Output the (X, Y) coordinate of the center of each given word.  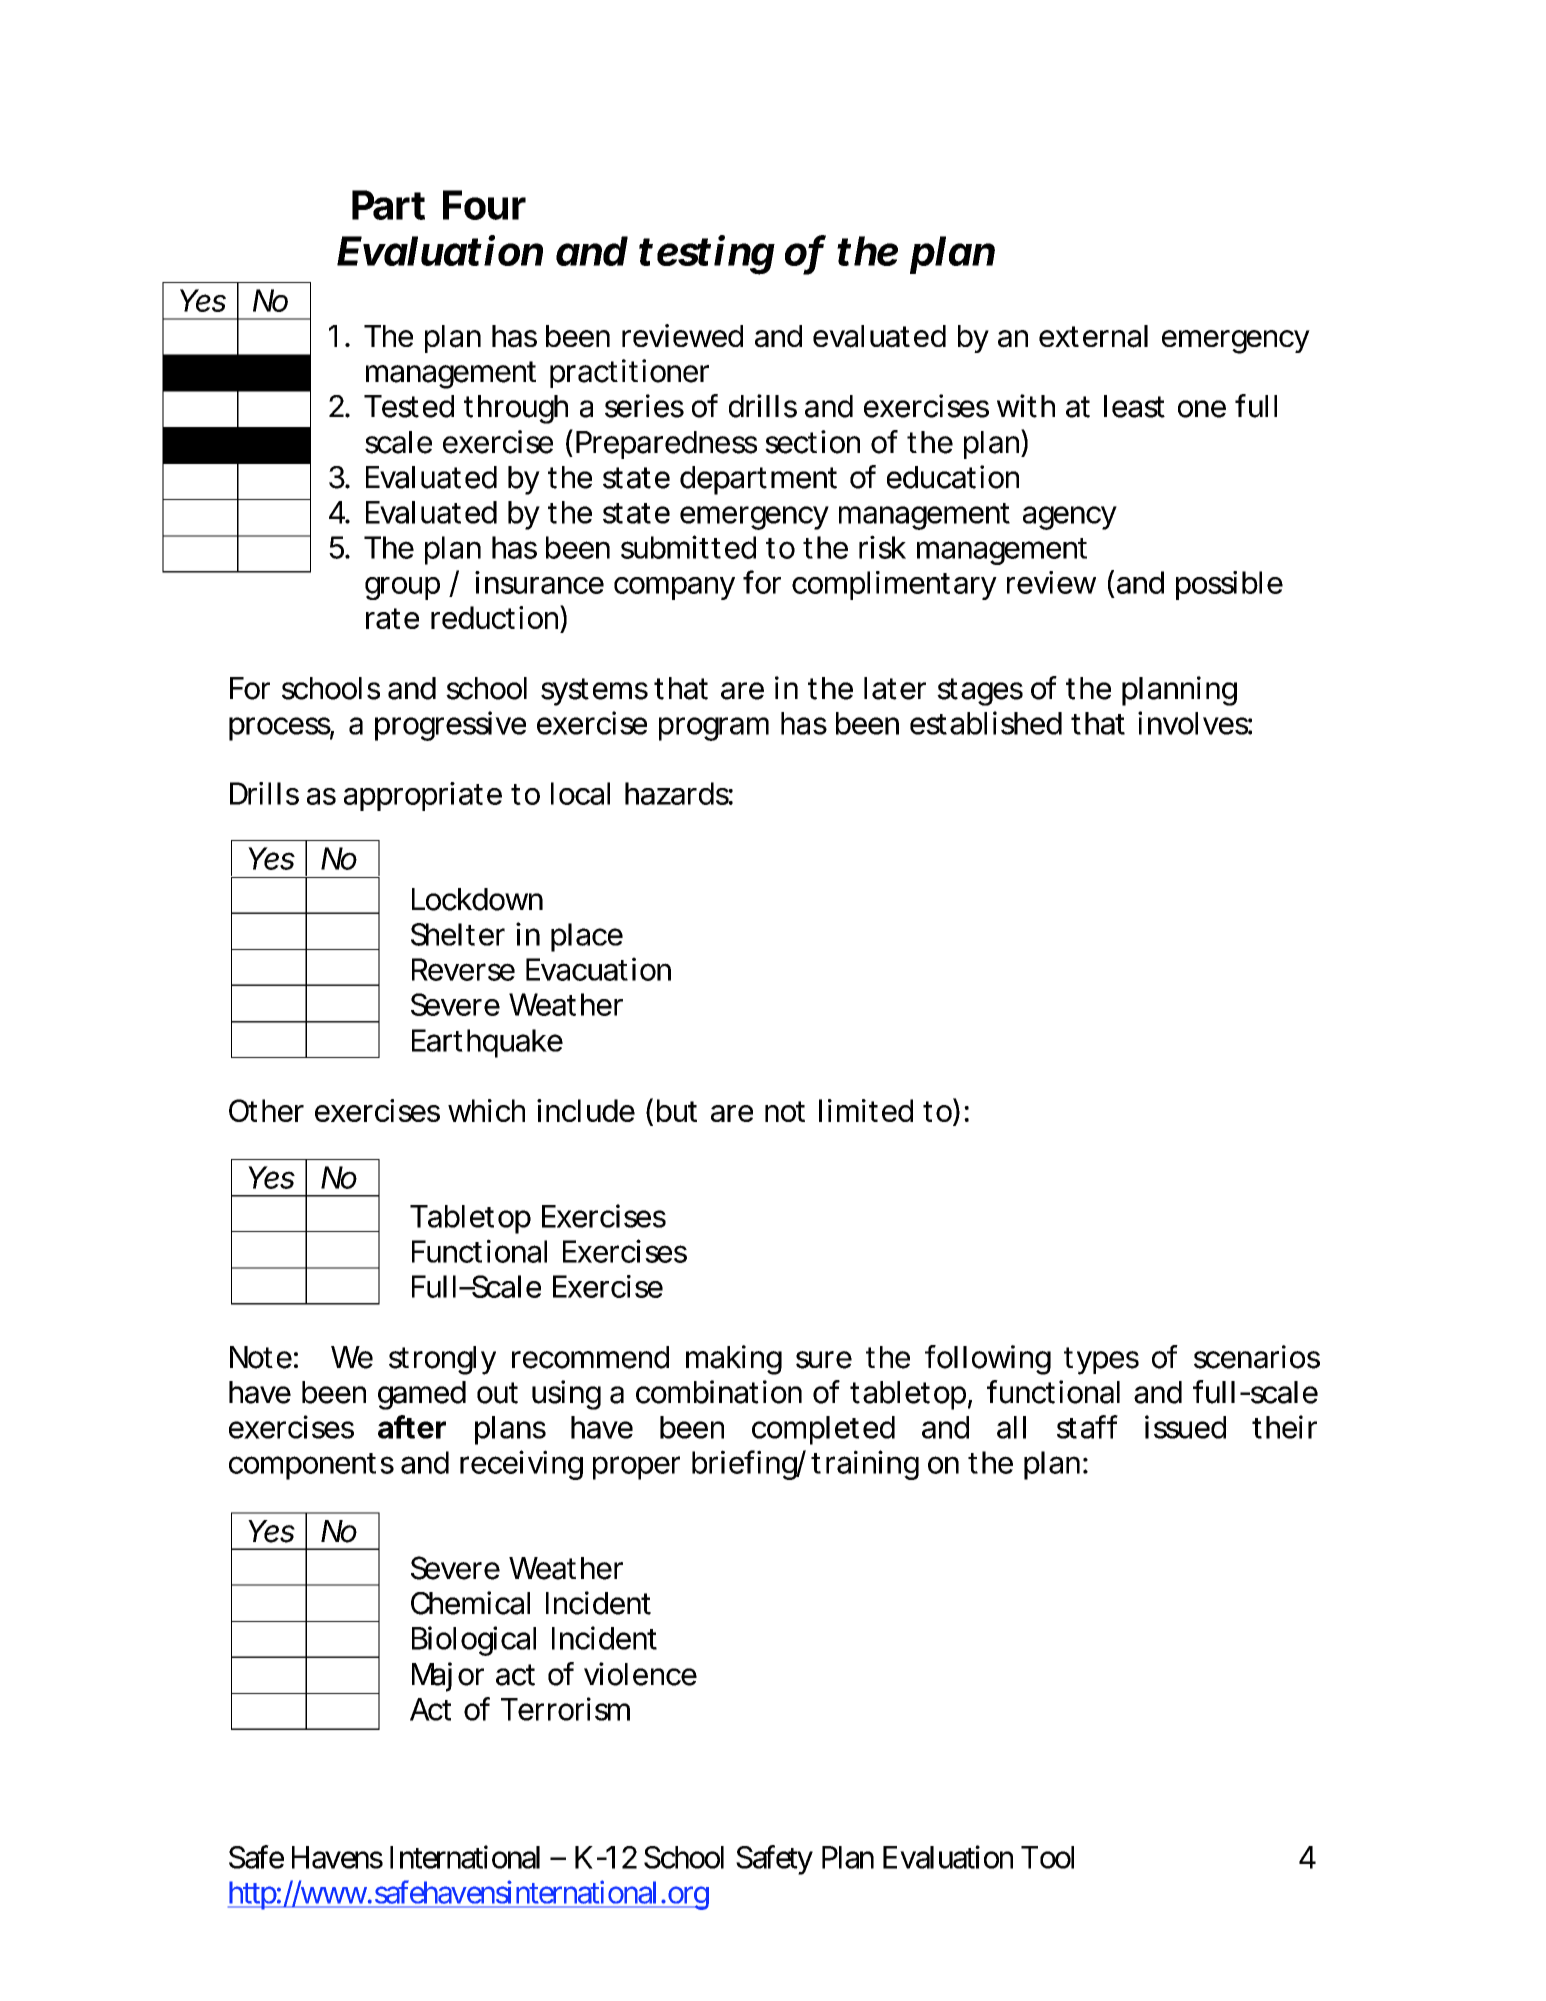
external (1093, 336)
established (986, 723)
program (714, 729)
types (1101, 1361)
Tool (1047, 1857)
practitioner (629, 373)
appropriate (423, 796)
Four (484, 205)
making (734, 1360)
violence (640, 1674)
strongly (442, 1360)
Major (448, 1677)
